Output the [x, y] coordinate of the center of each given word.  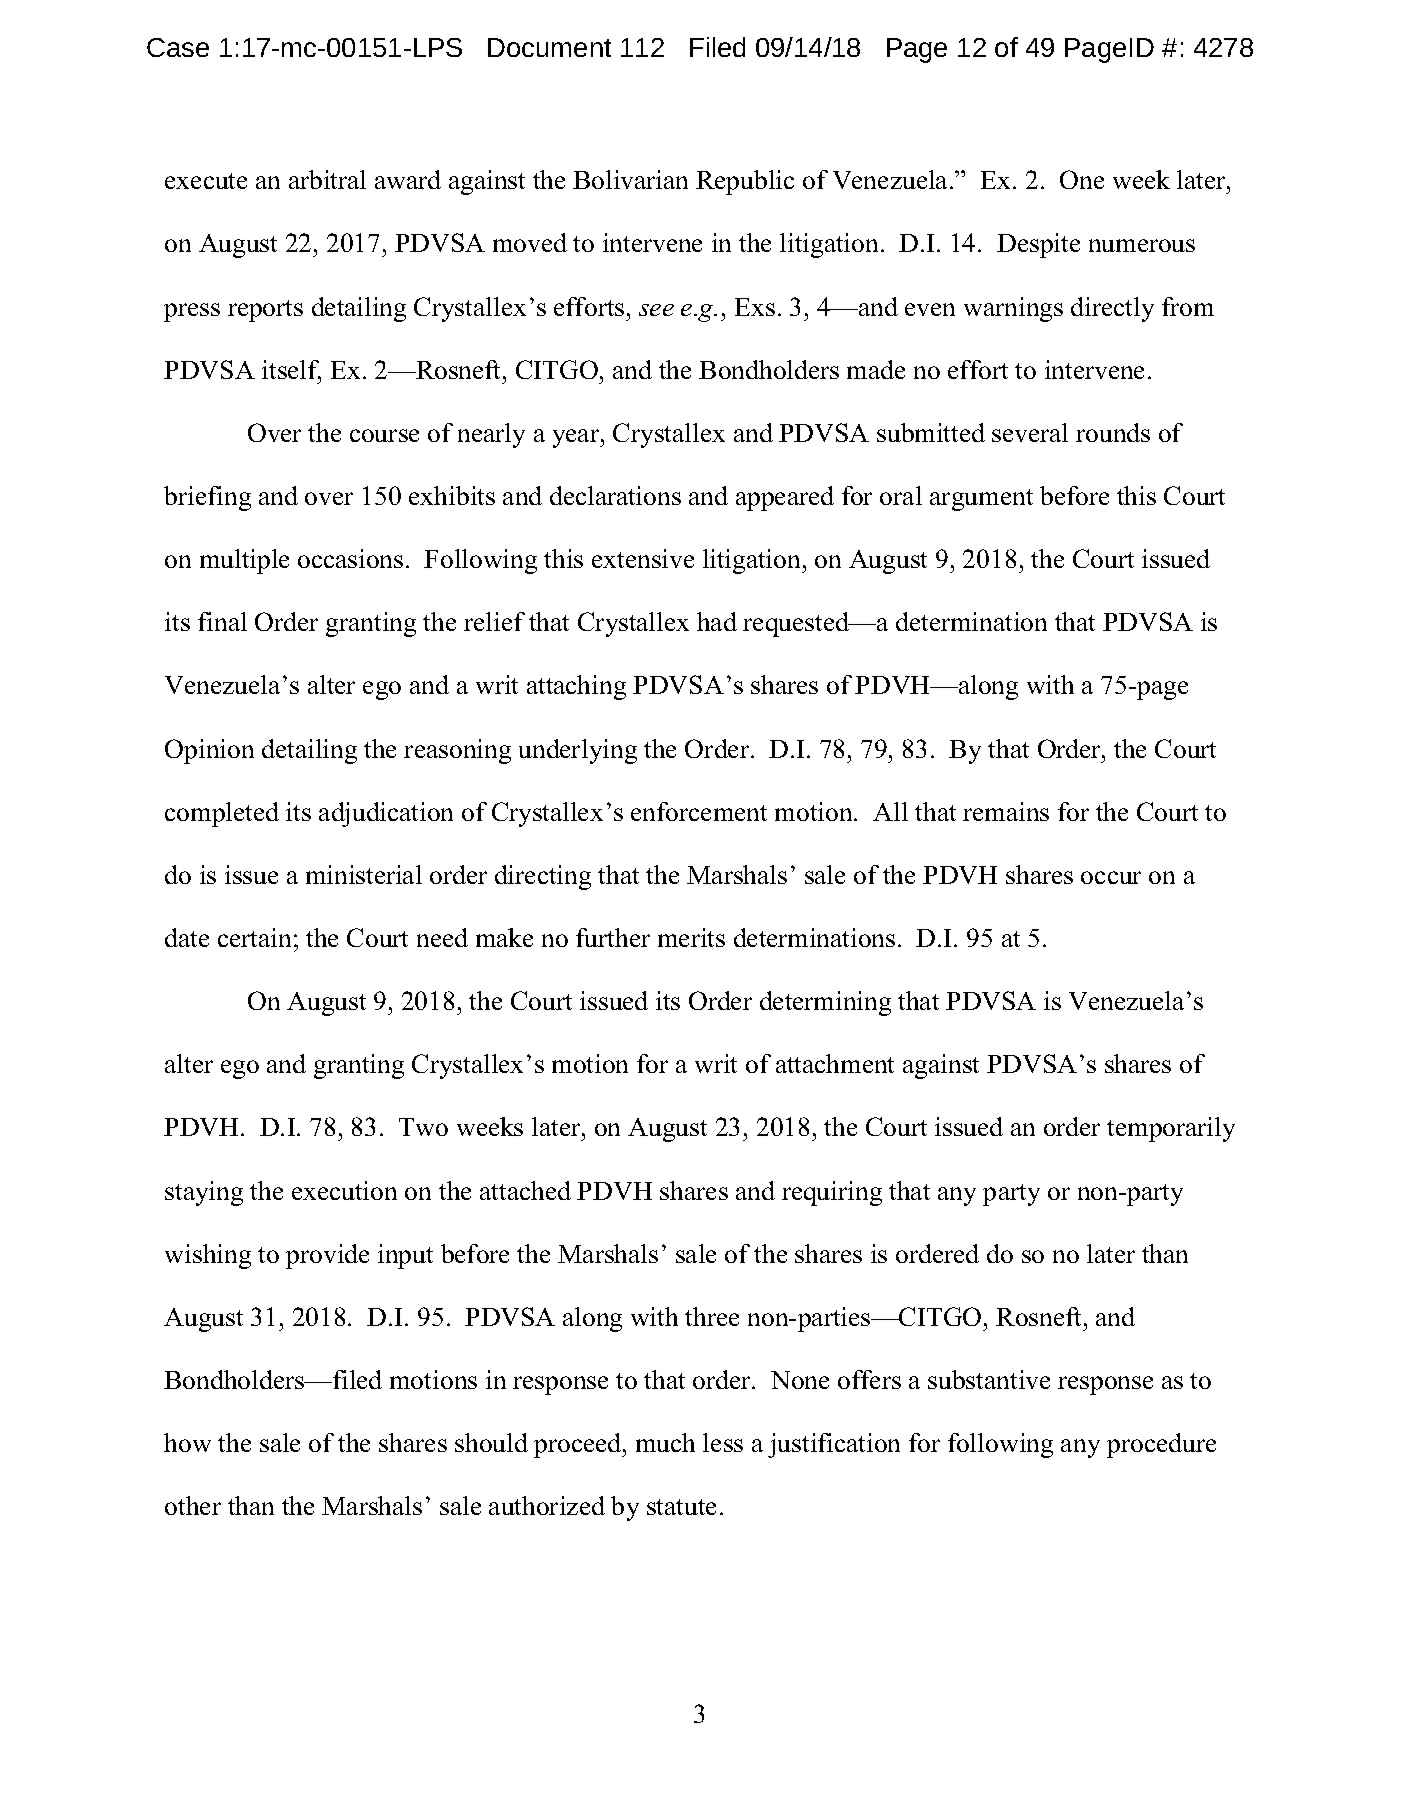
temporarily [1171, 1129]
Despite [1038, 245]
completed [222, 814]
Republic [745, 182]
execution [344, 1190]
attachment [835, 1063]
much [665, 1442]
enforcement [699, 811]
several [1030, 432]
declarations [615, 495]
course [384, 435]
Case [178, 47]
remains [1006, 811]
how [187, 1442]
